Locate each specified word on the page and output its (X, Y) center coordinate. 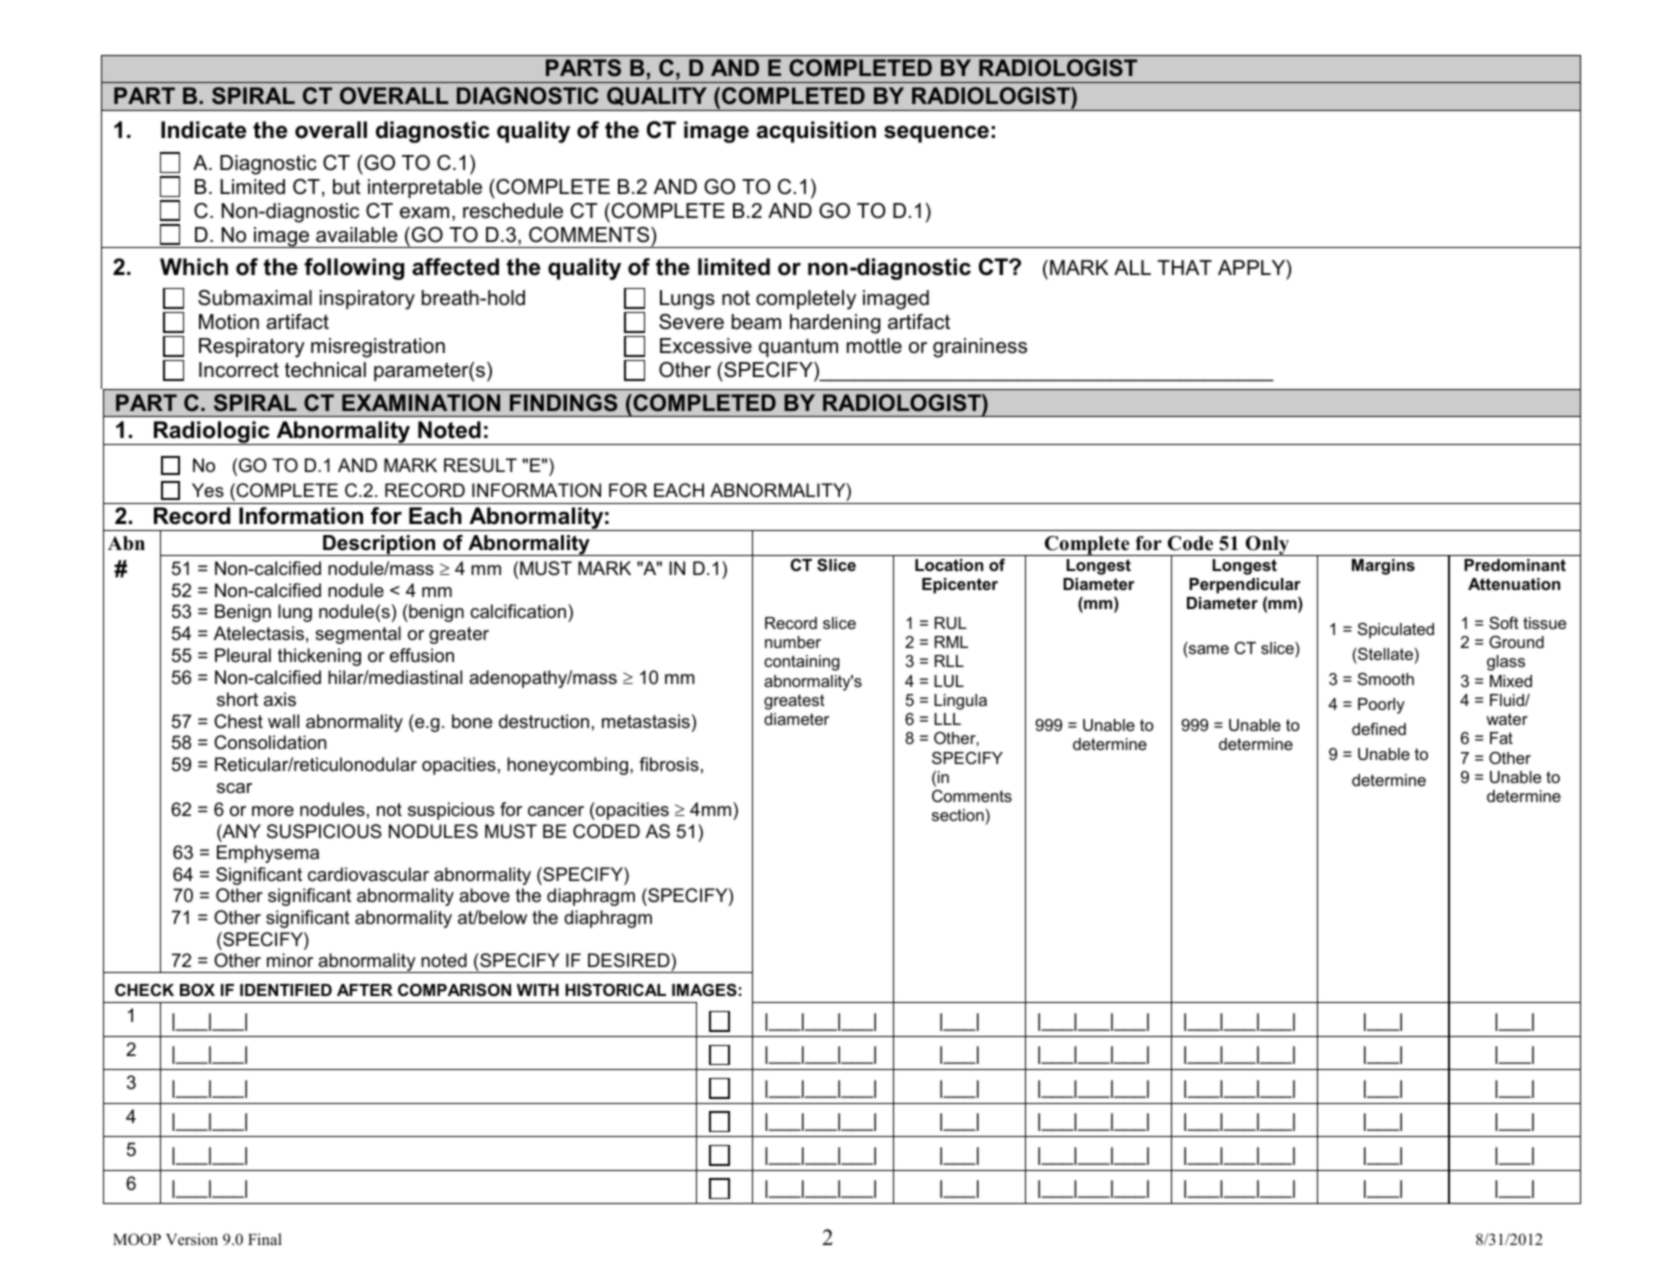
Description (379, 545)
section (958, 815)
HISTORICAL (615, 990)
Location (949, 565)
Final (265, 1239)
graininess (980, 348)
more (273, 811)
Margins (1383, 567)
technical (325, 370)
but (347, 187)
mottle (874, 346)
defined (1379, 728)
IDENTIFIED (286, 990)
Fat (1501, 738)
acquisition (816, 132)
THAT (1184, 267)
